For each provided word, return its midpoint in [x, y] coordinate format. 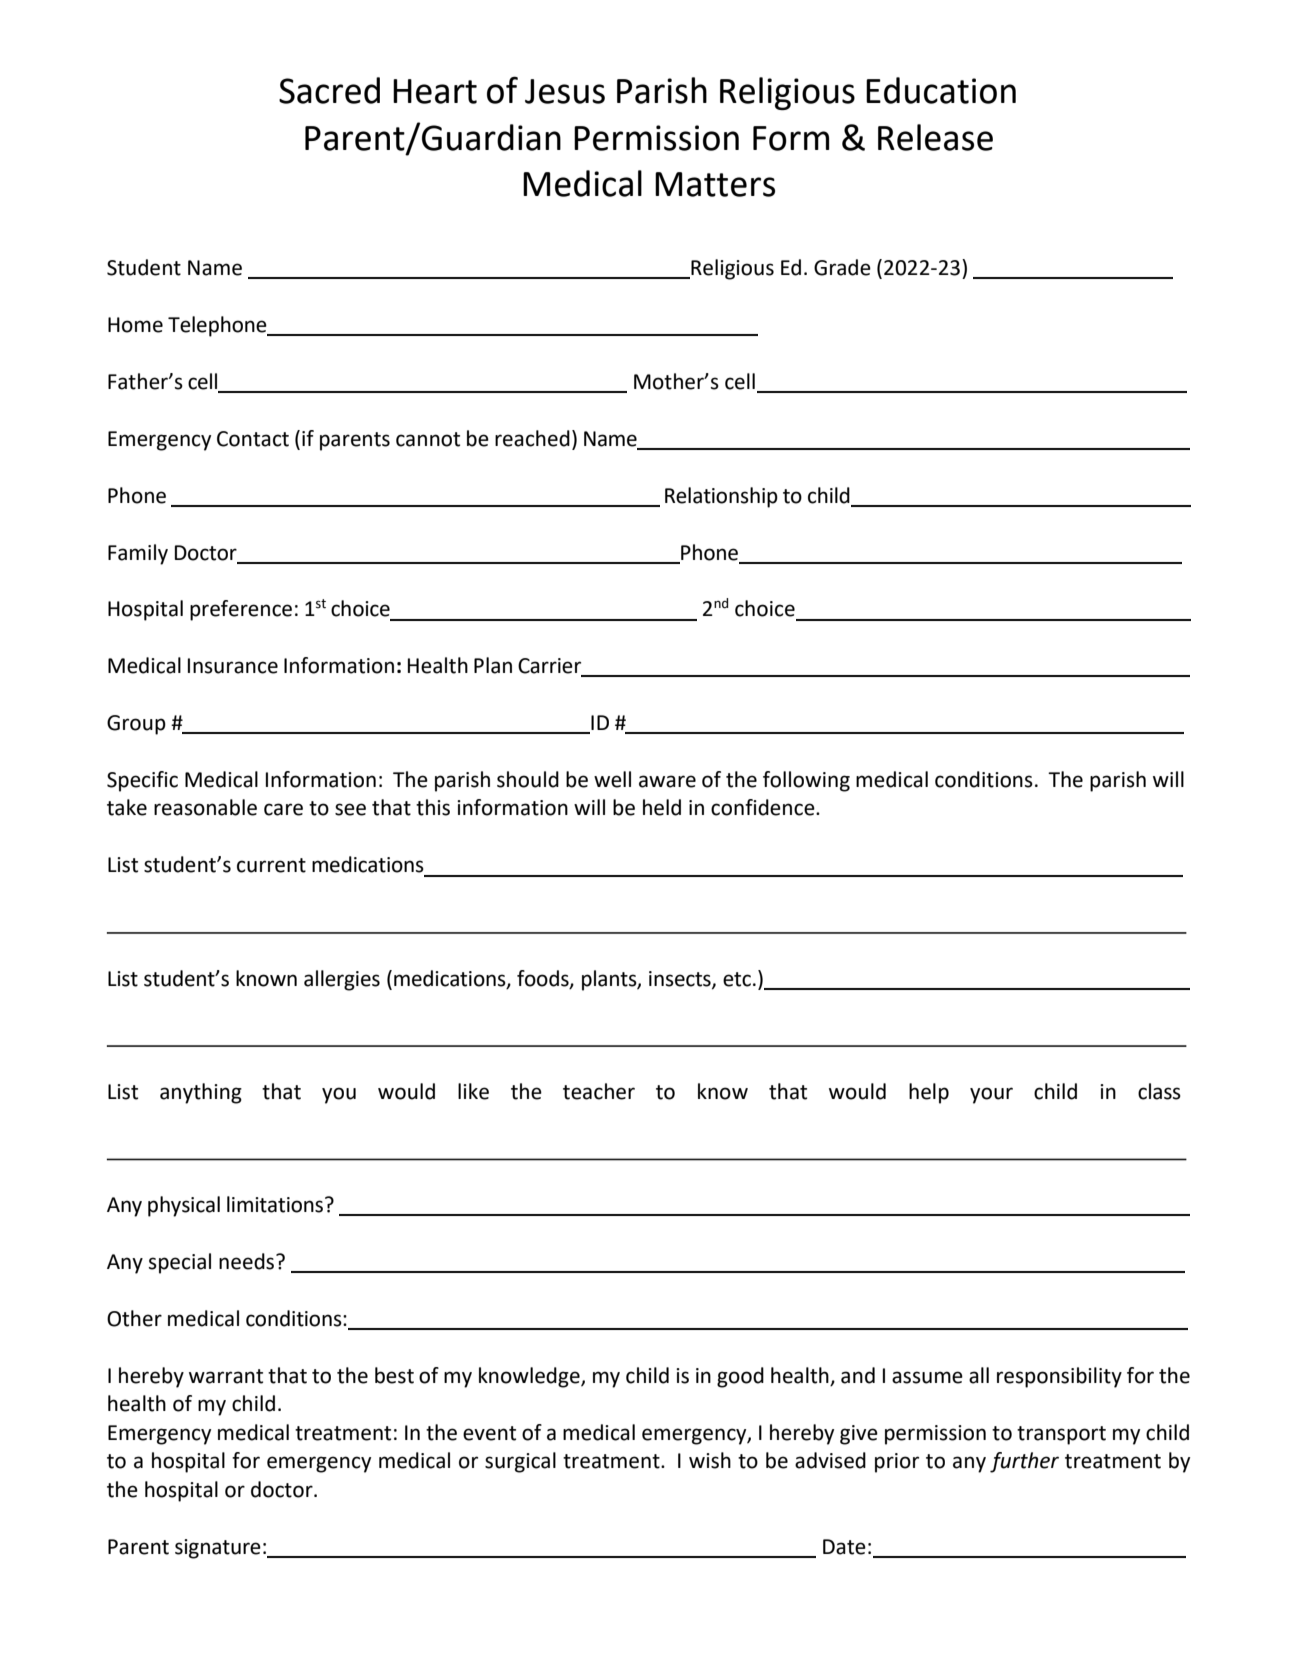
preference [241, 610]
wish [710, 1460]
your [991, 1095]
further [1024, 1462]
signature [218, 1549]
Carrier [551, 667]
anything [201, 1093]
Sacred [329, 90]
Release [935, 137]
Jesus [565, 91]
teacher [599, 1091]
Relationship [721, 497]
